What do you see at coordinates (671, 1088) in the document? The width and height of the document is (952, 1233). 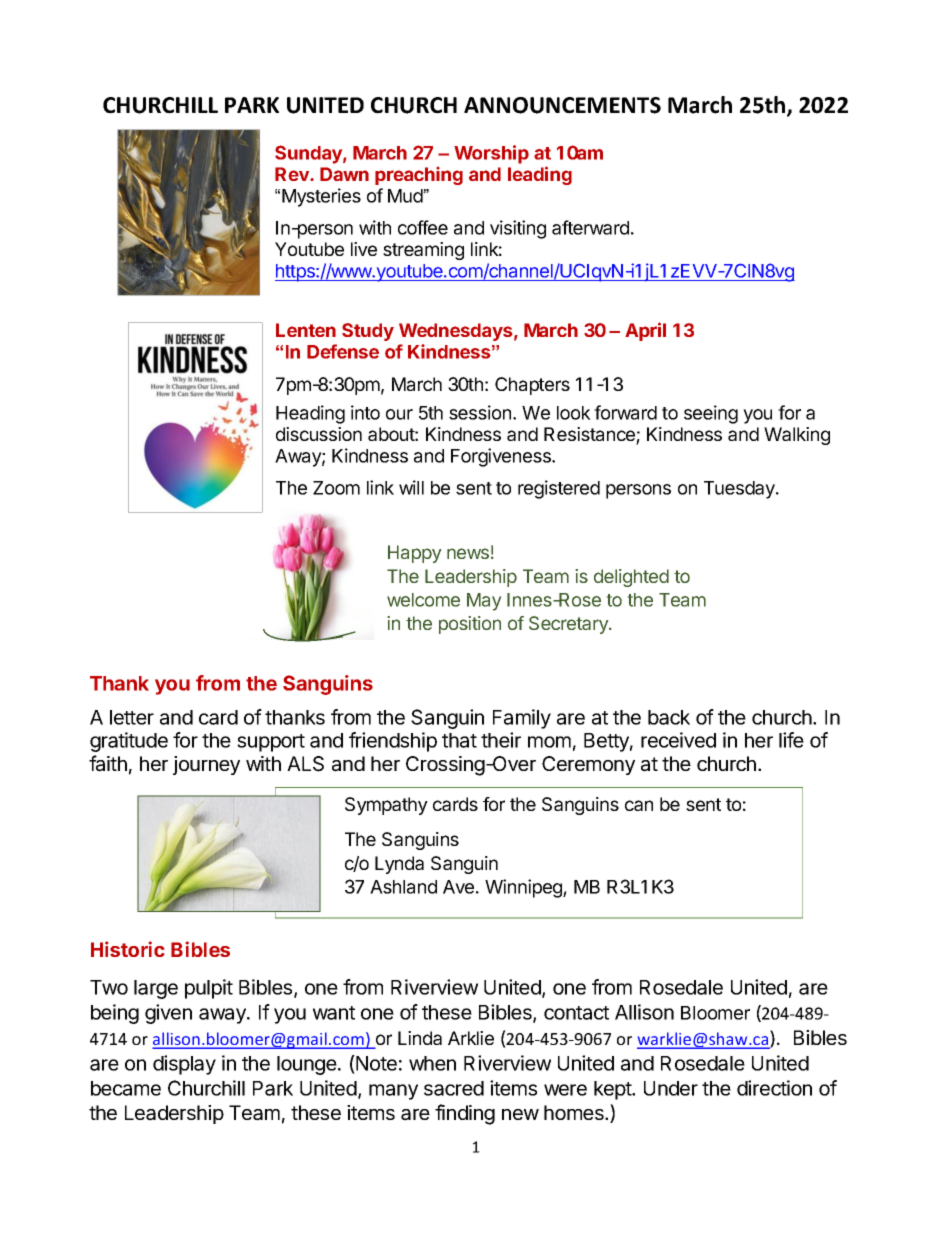 I see `Under` at bounding box center [671, 1088].
